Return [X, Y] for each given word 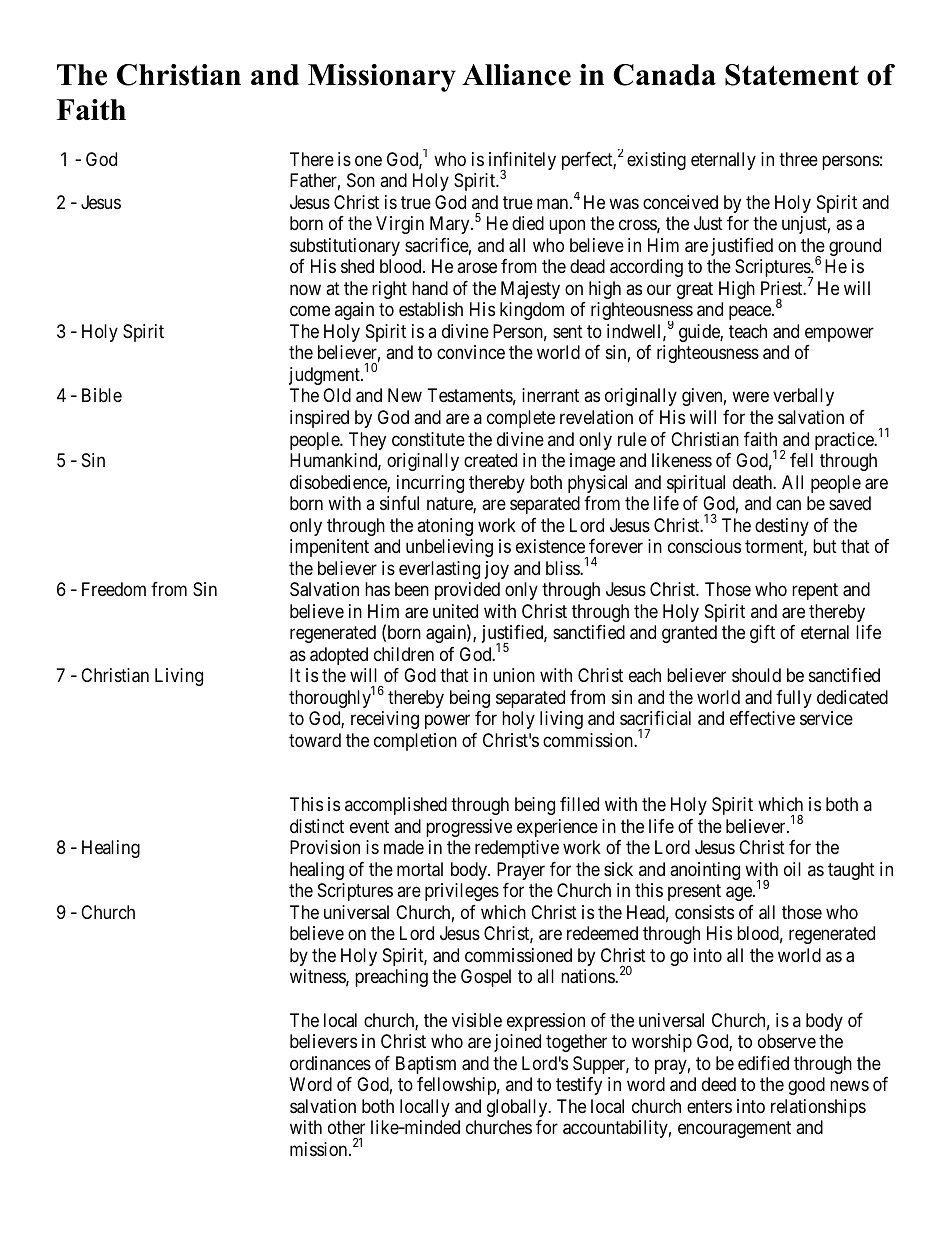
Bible [102, 395]
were [750, 397]
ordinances [330, 1063]
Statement [792, 75]
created [490, 460]
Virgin [400, 225]
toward [315, 740]
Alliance [516, 75]
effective [762, 718]
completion [415, 742]
